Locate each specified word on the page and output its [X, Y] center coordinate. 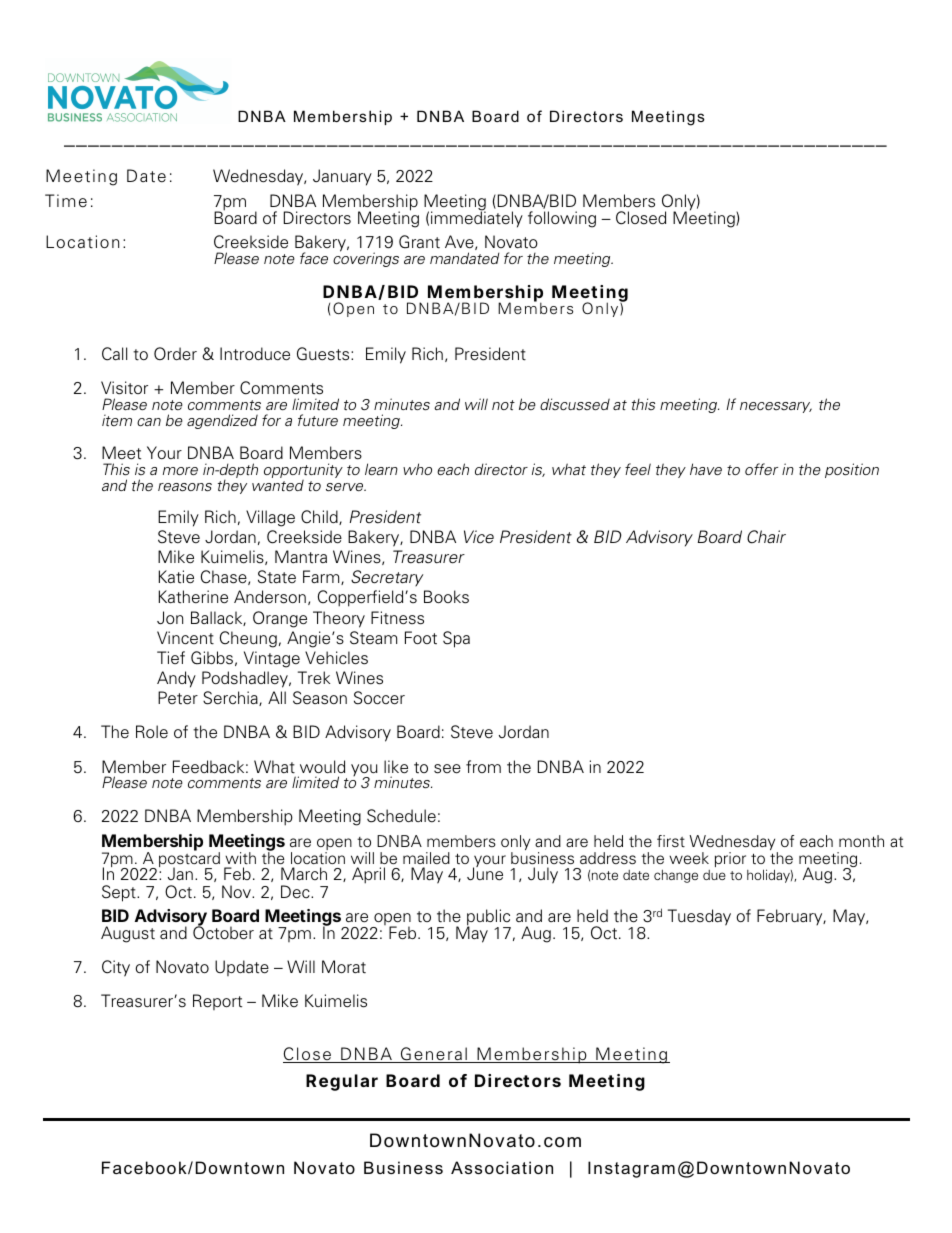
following [562, 219]
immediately [477, 218]
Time [66, 201]
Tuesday [699, 917]
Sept [120, 893]
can [149, 422]
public [489, 918]
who [417, 469]
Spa [456, 639]
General [434, 1055]
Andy [176, 679]
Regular [342, 1082]
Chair [766, 537]
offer [761, 469]
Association [502, 1167]
